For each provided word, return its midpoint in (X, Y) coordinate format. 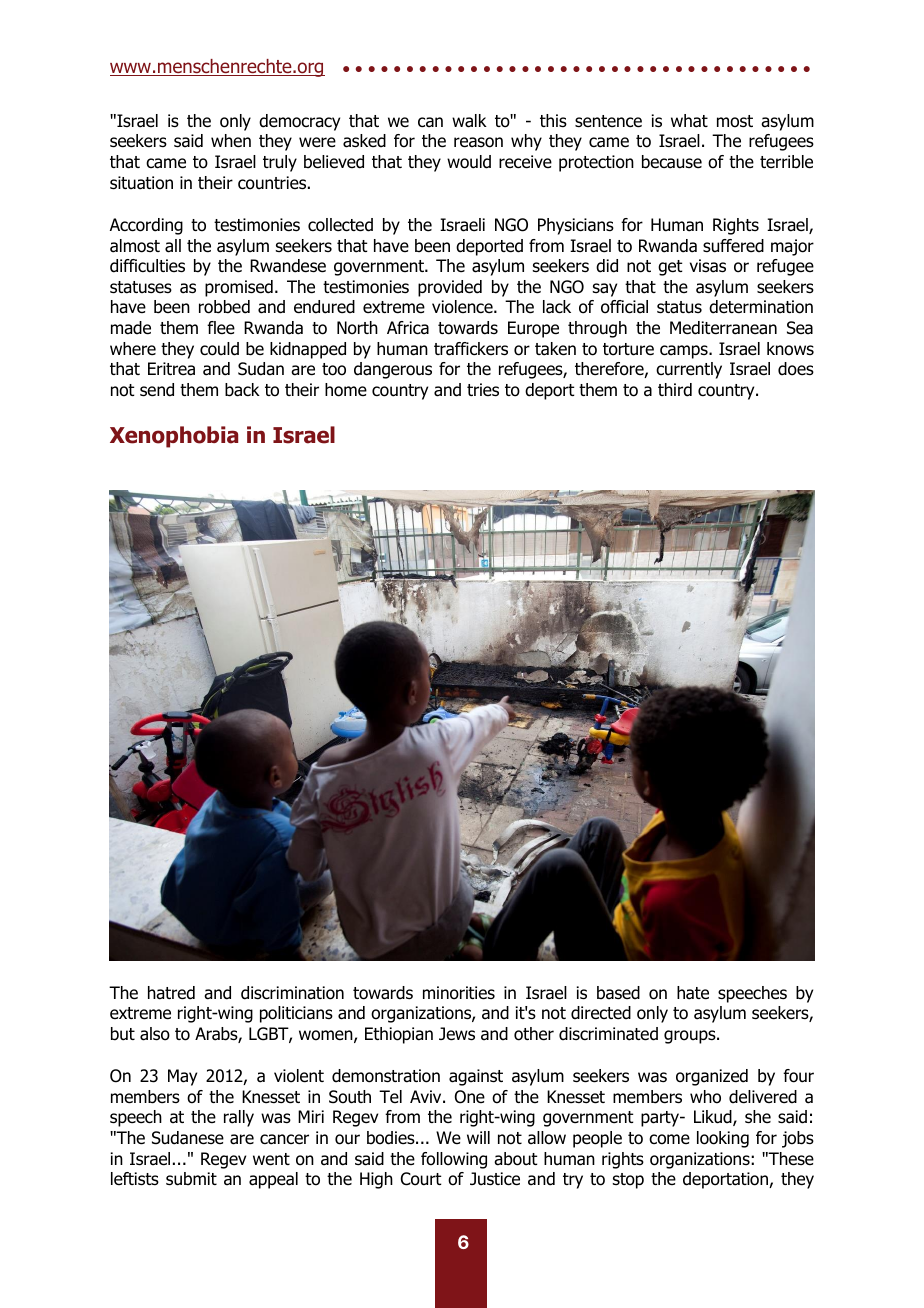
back (242, 390)
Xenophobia (174, 437)
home (346, 390)
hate (693, 993)
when (231, 141)
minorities (459, 993)
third (675, 390)
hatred (171, 993)
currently (689, 370)
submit (191, 1179)
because (672, 162)
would (469, 162)
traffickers (471, 349)
